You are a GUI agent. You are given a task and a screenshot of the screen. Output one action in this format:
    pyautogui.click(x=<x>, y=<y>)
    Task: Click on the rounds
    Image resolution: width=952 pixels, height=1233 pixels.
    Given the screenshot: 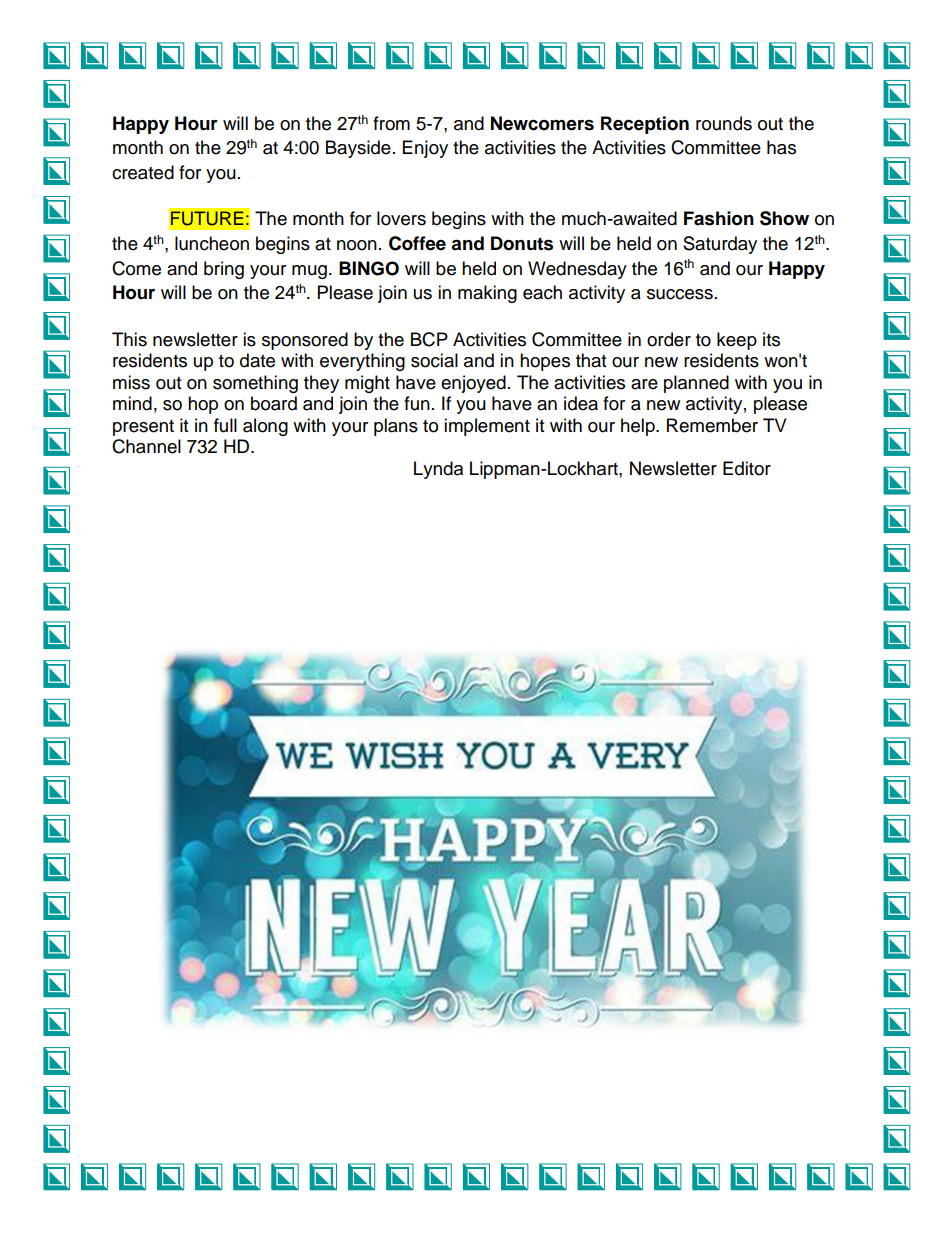 What is the action you would take?
    pyautogui.click(x=724, y=123)
